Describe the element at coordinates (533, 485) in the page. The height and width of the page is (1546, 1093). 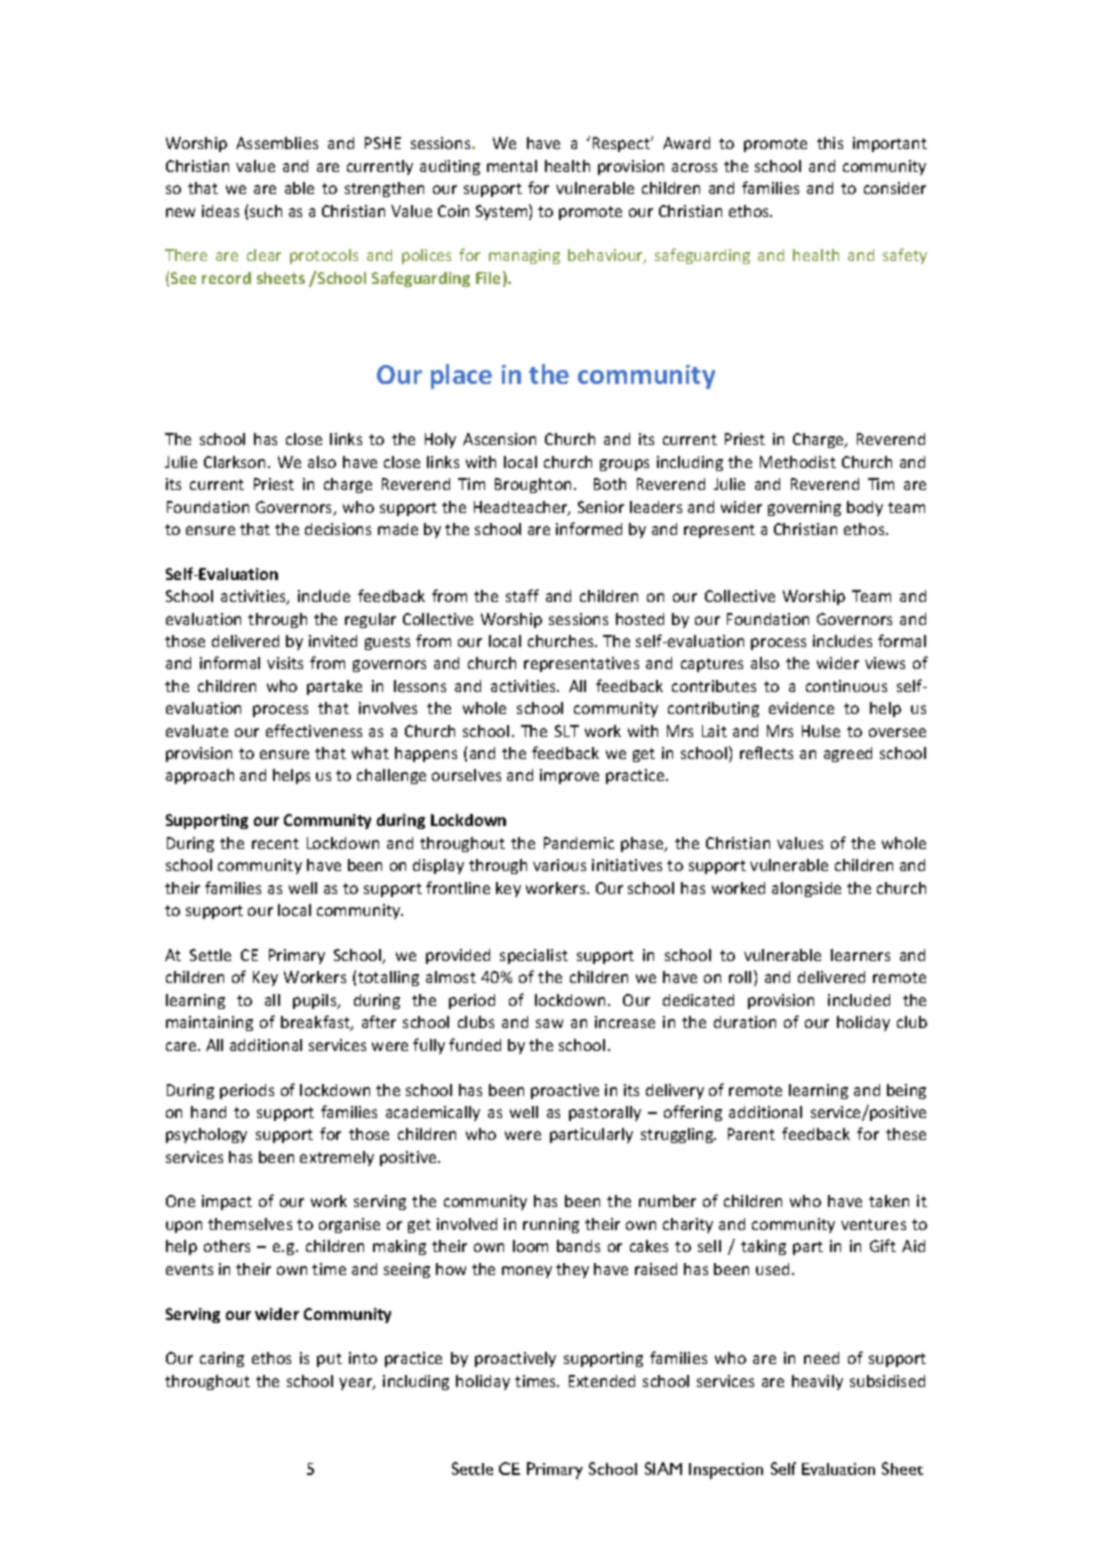
I see `Broughton` at that location.
